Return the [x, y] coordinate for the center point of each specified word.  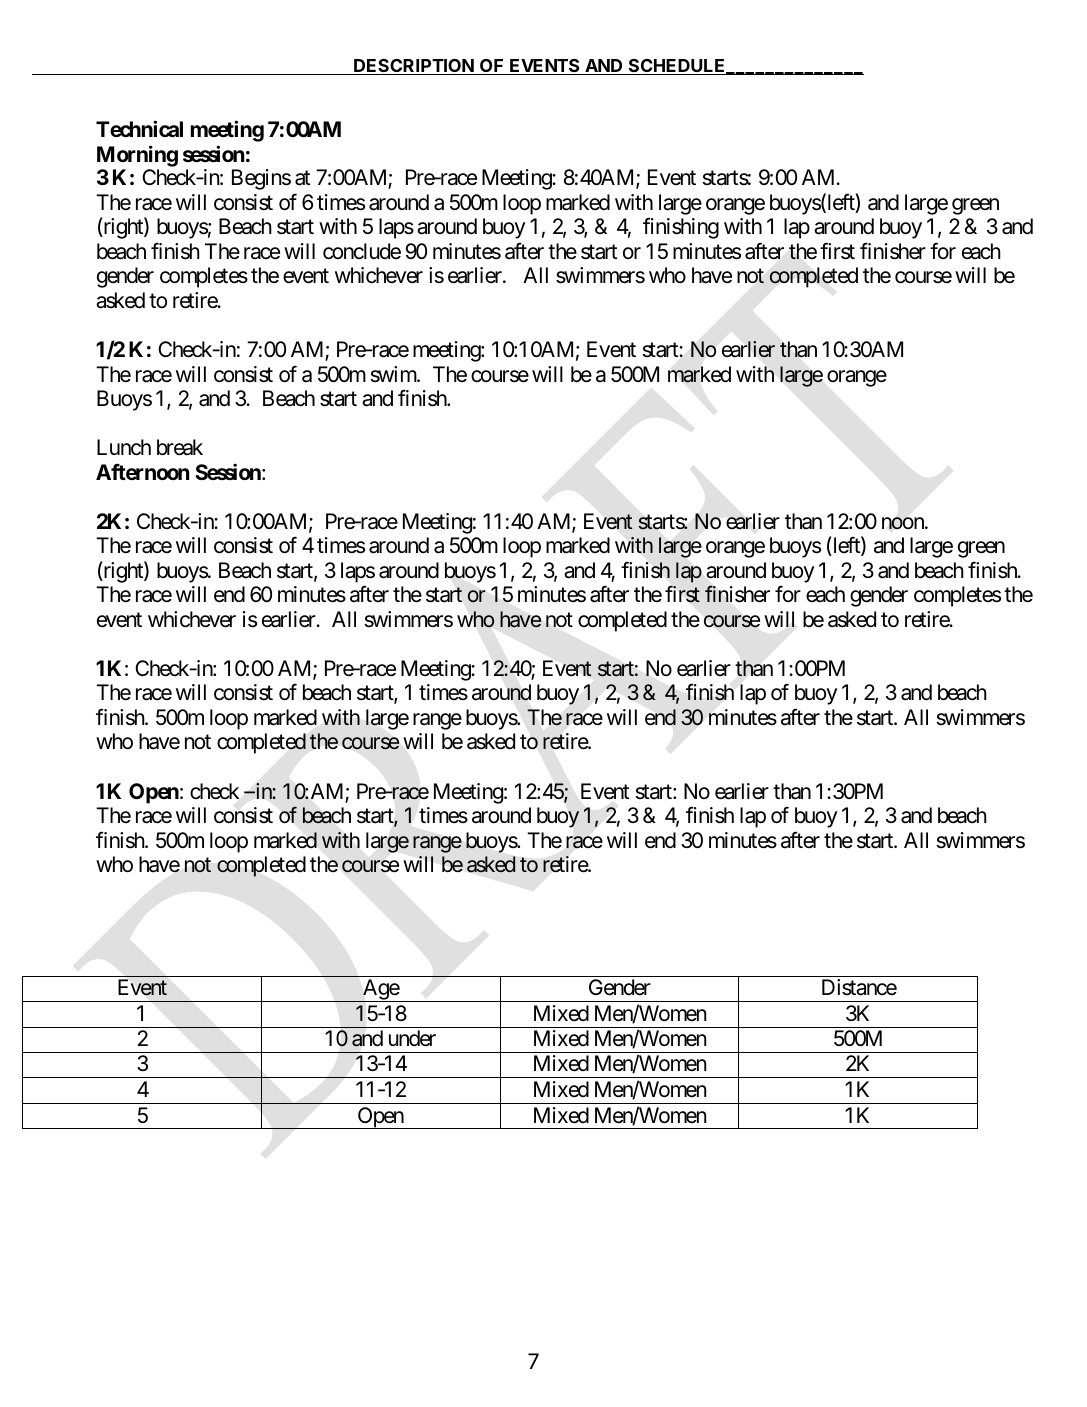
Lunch [124, 447]
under [412, 1038]
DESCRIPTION [414, 67]
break [180, 447]
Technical [139, 128]
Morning [137, 156]
